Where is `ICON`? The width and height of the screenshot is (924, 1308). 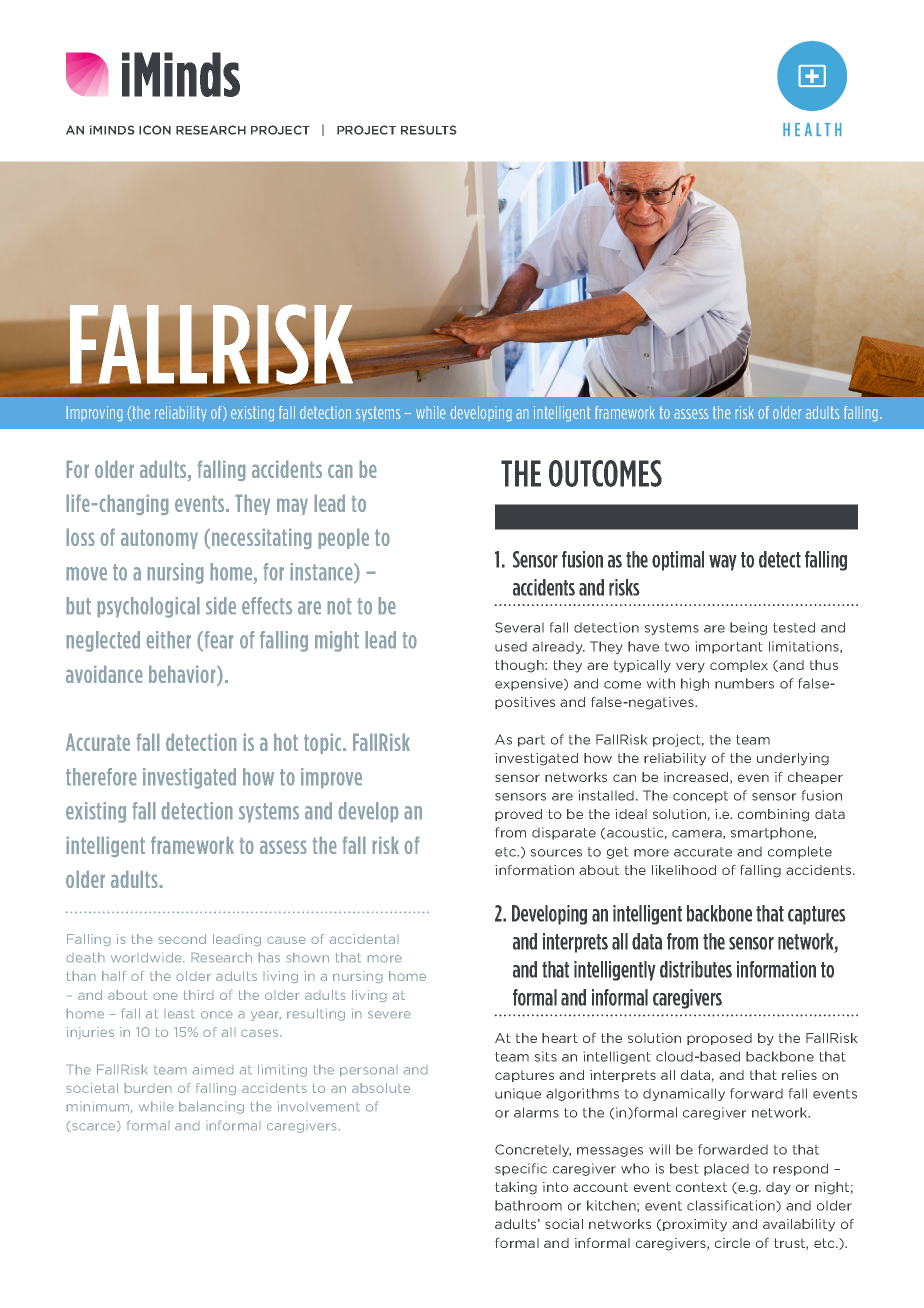
ICON is located at coordinates (155, 130).
